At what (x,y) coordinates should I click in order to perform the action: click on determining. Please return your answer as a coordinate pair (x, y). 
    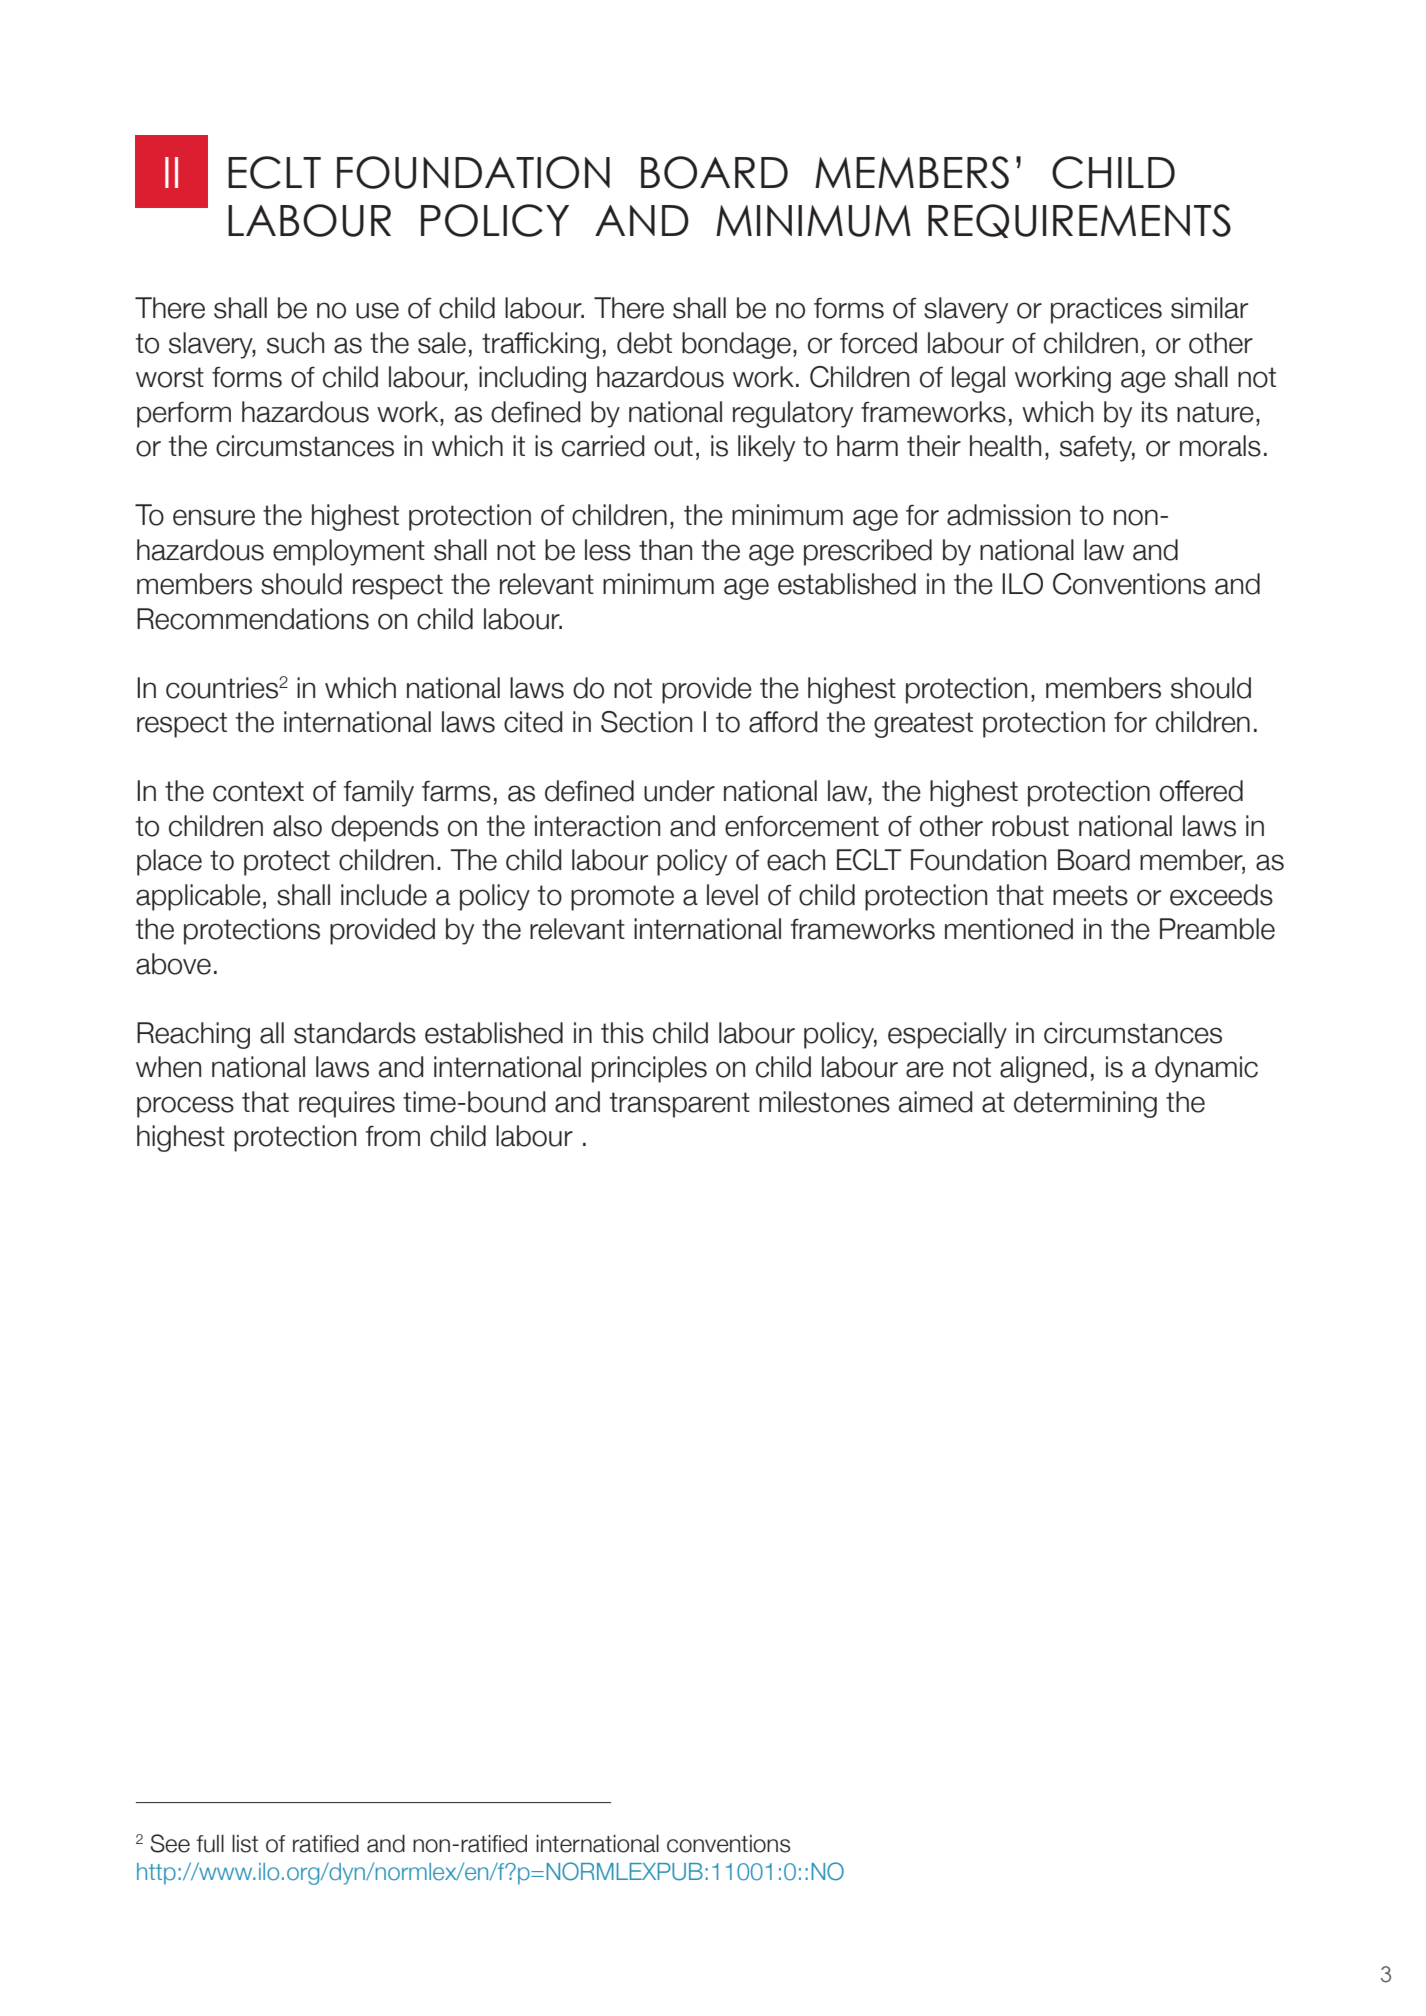
    Looking at the image, I should click on (1085, 1104).
